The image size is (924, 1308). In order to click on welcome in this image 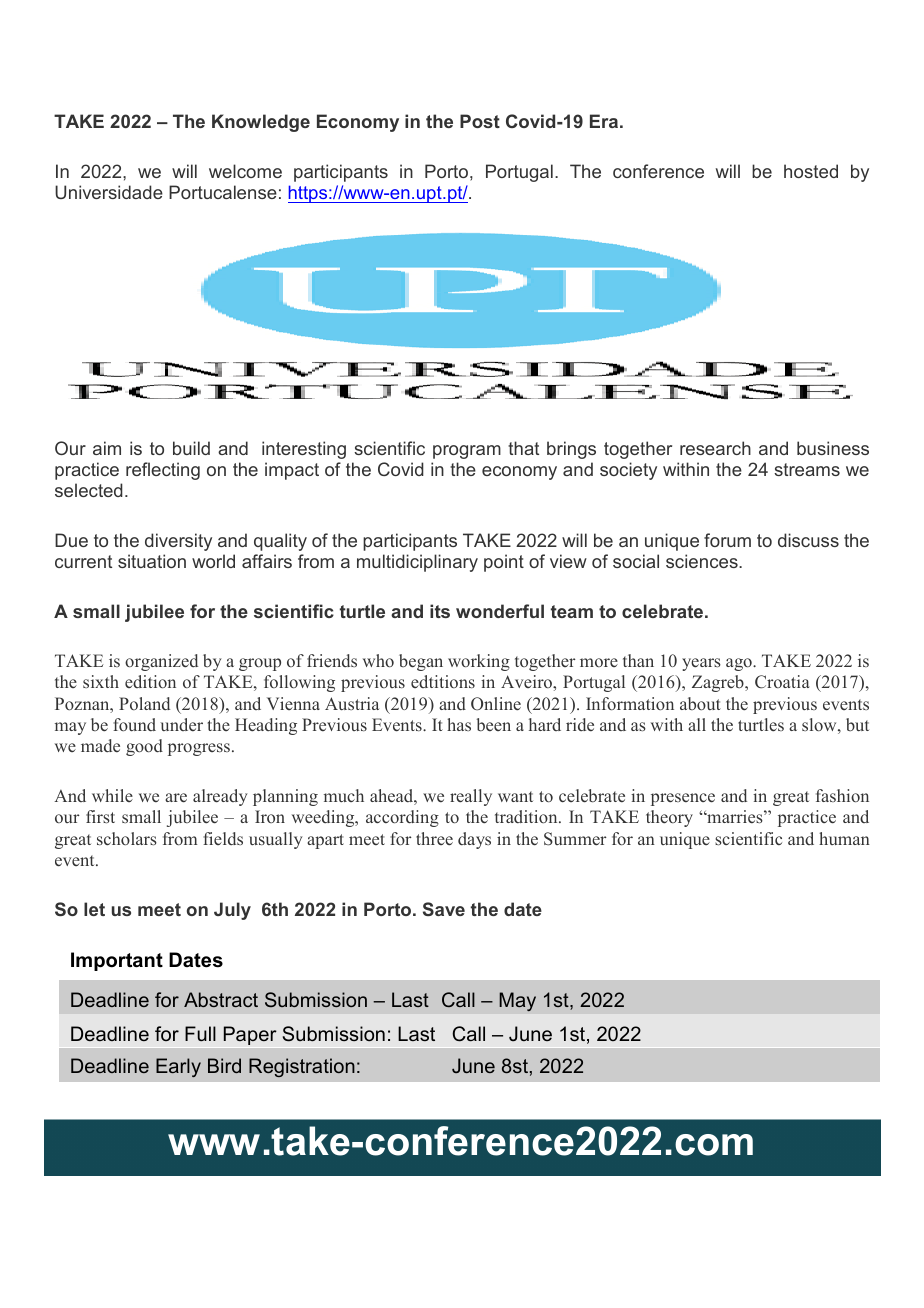, I will do `click(245, 171)`.
